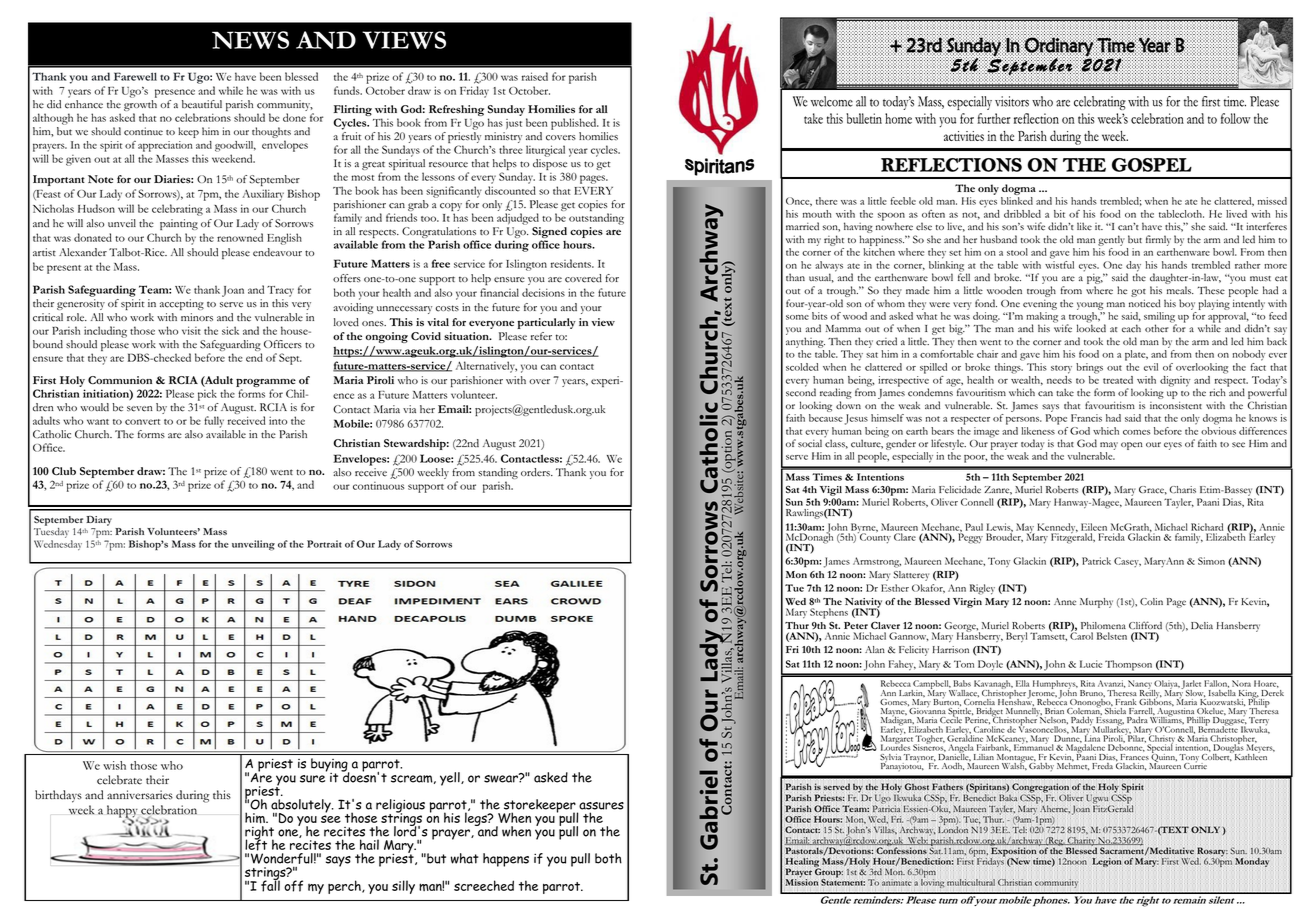 This screenshot has height=924, width=1308. I want to click on raised, so click(535, 76).
